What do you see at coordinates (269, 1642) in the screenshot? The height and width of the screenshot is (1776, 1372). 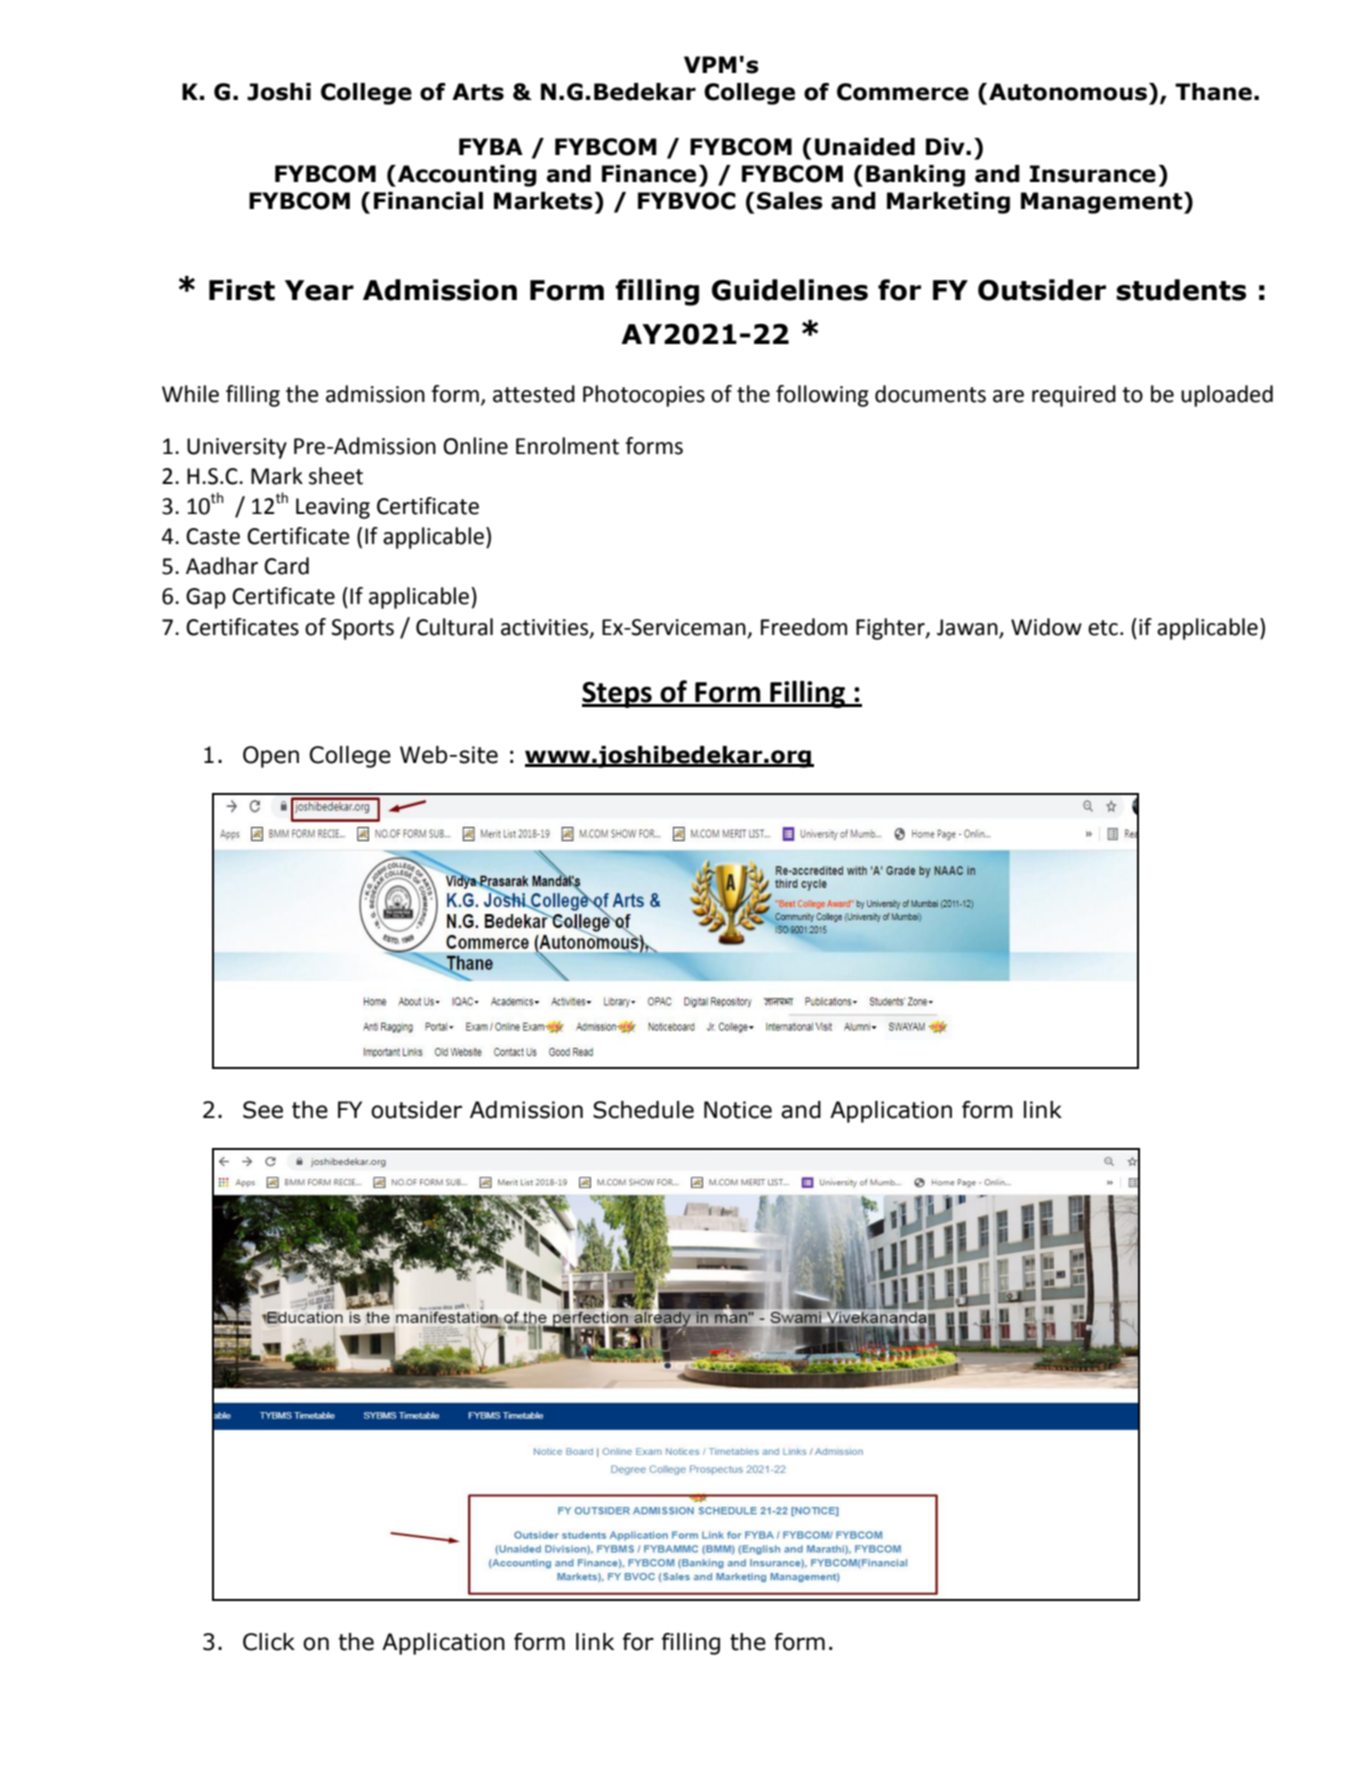 I see `Click` at bounding box center [269, 1642].
